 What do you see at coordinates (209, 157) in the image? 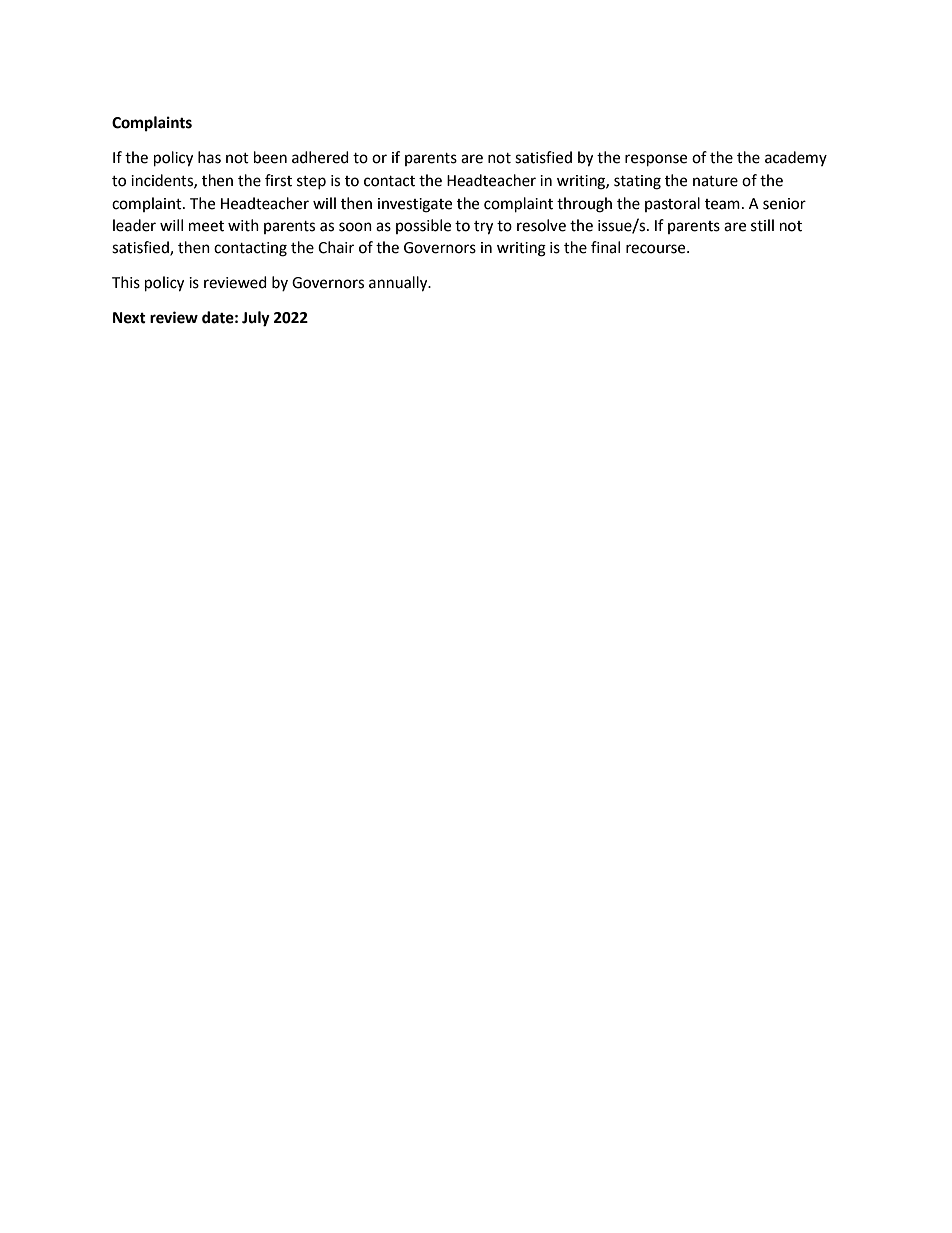
I see `has` at bounding box center [209, 157].
